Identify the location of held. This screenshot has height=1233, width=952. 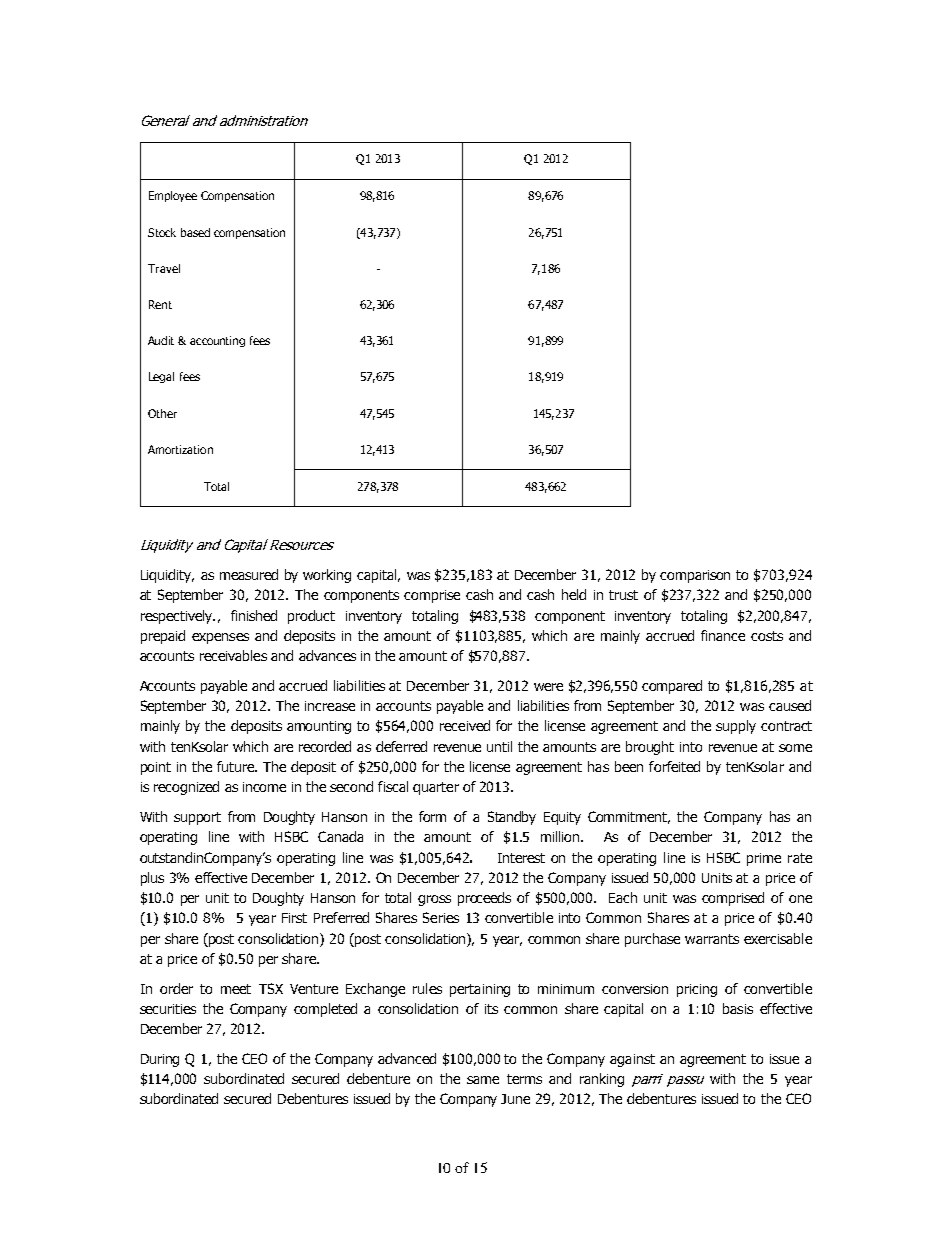
(574, 594).
